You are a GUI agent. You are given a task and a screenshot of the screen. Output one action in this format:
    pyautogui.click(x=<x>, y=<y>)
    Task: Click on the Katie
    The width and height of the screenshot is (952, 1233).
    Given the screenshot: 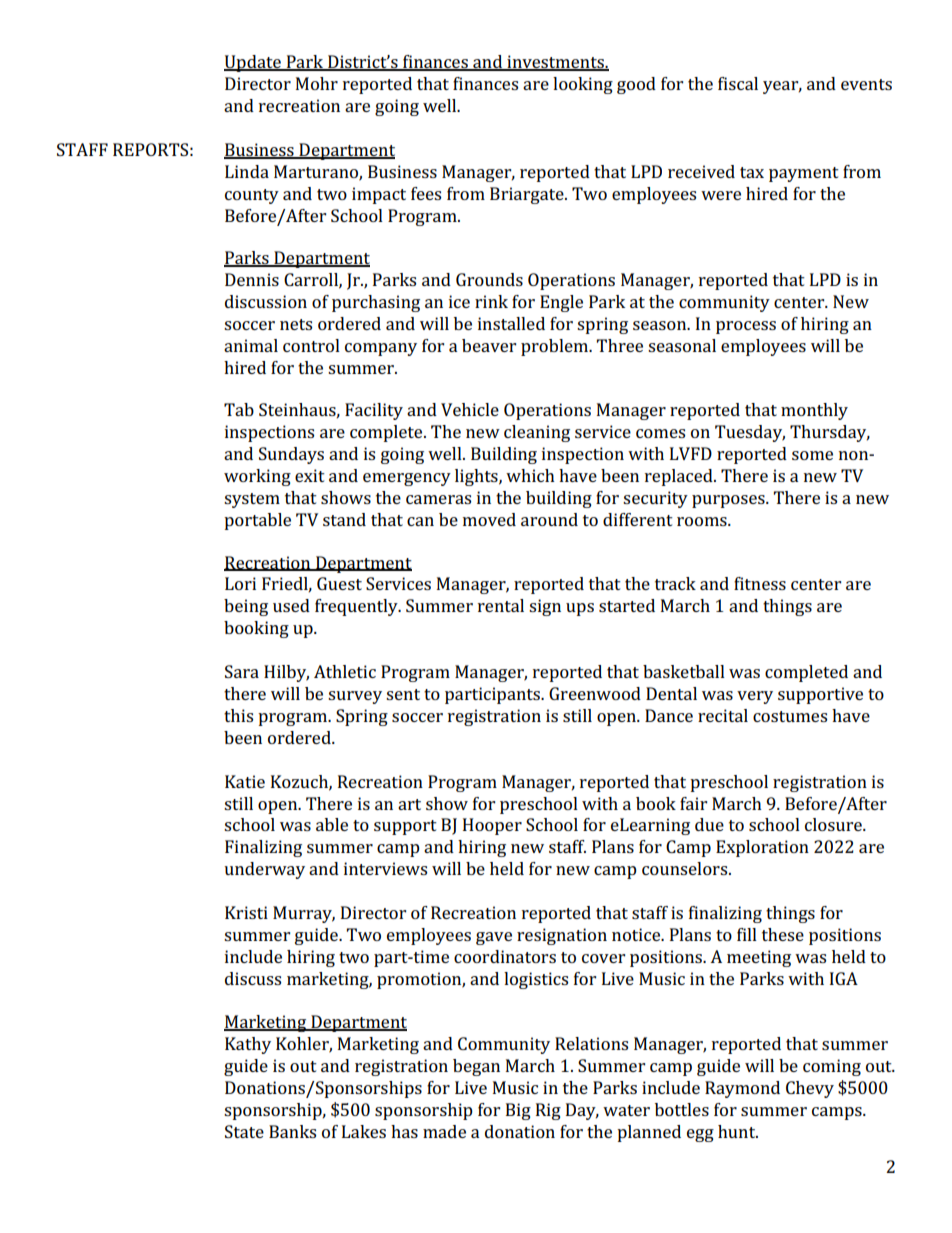 What is the action you would take?
    pyautogui.click(x=245, y=781)
